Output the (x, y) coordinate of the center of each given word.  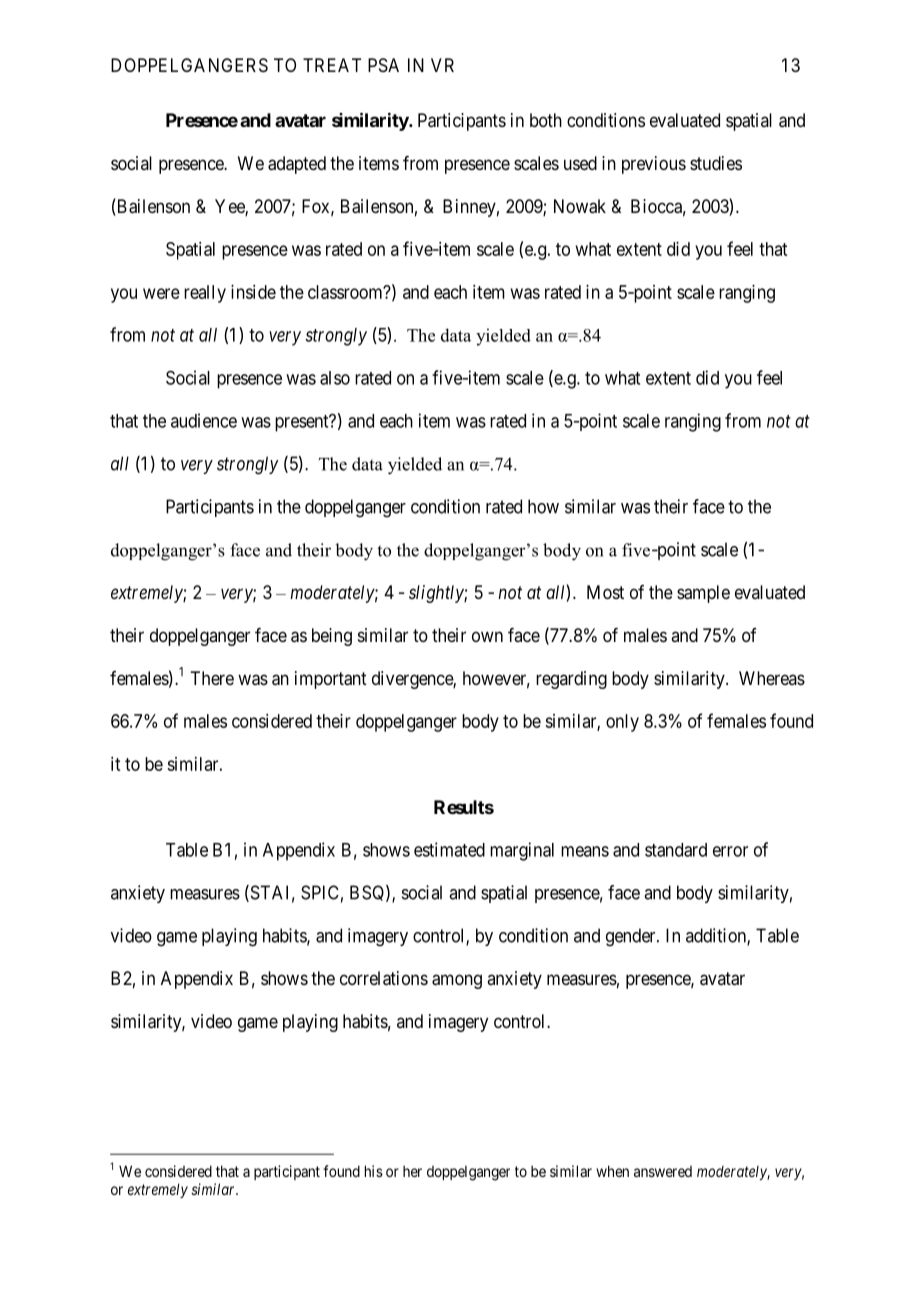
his (374, 1171)
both (546, 120)
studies (716, 163)
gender (632, 937)
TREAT (332, 65)
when (612, 1171)
